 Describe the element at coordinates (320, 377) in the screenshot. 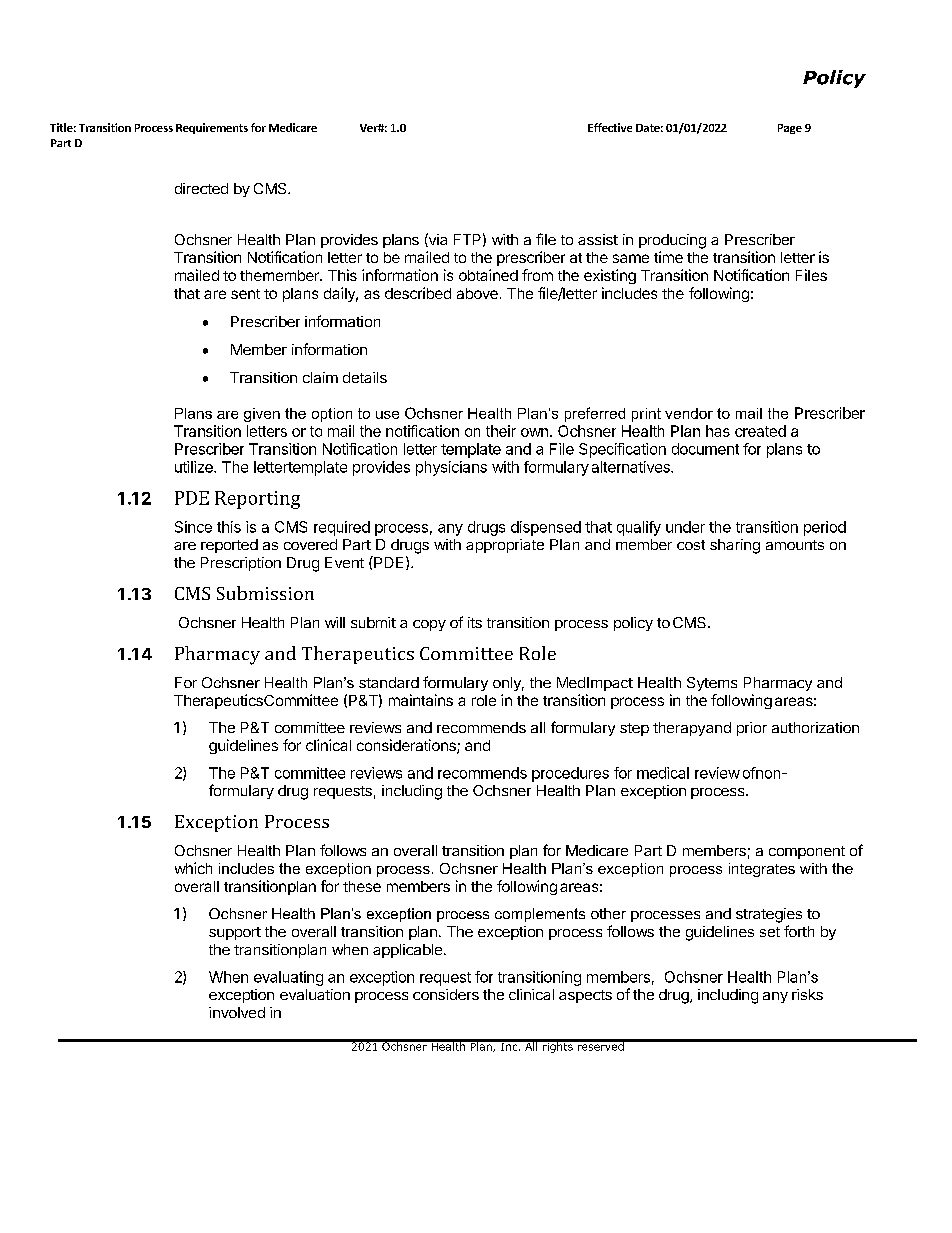

I see `claim` at that location.
